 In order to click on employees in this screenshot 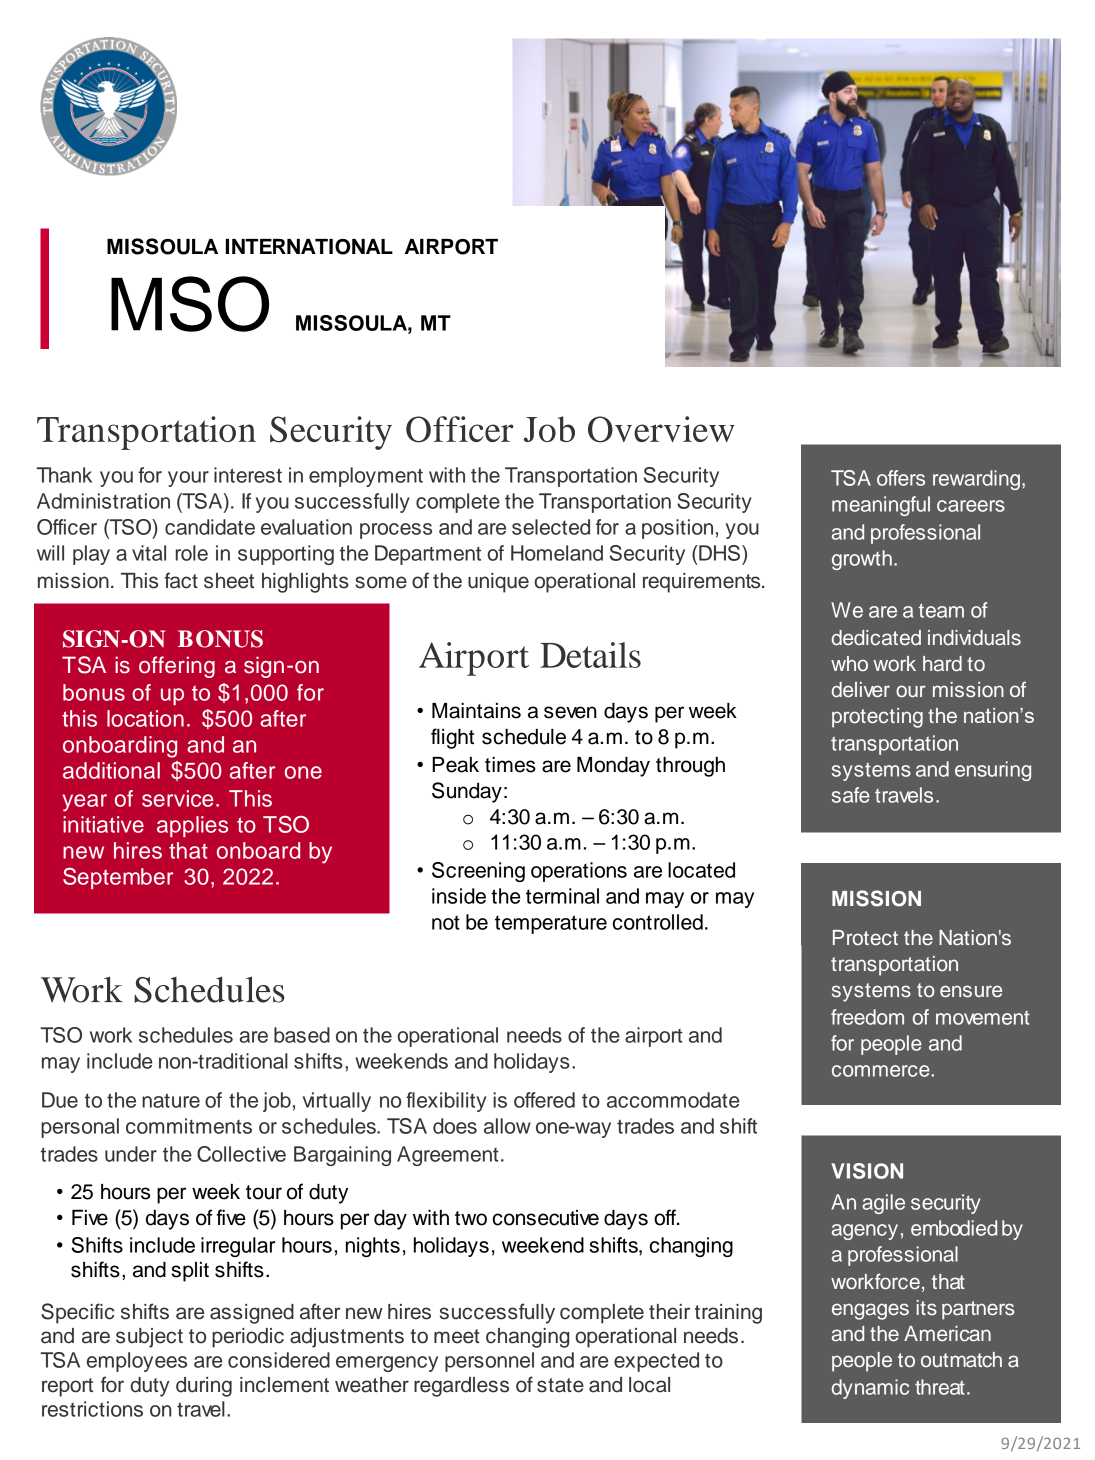, I will do `click(137, 1362)`.
